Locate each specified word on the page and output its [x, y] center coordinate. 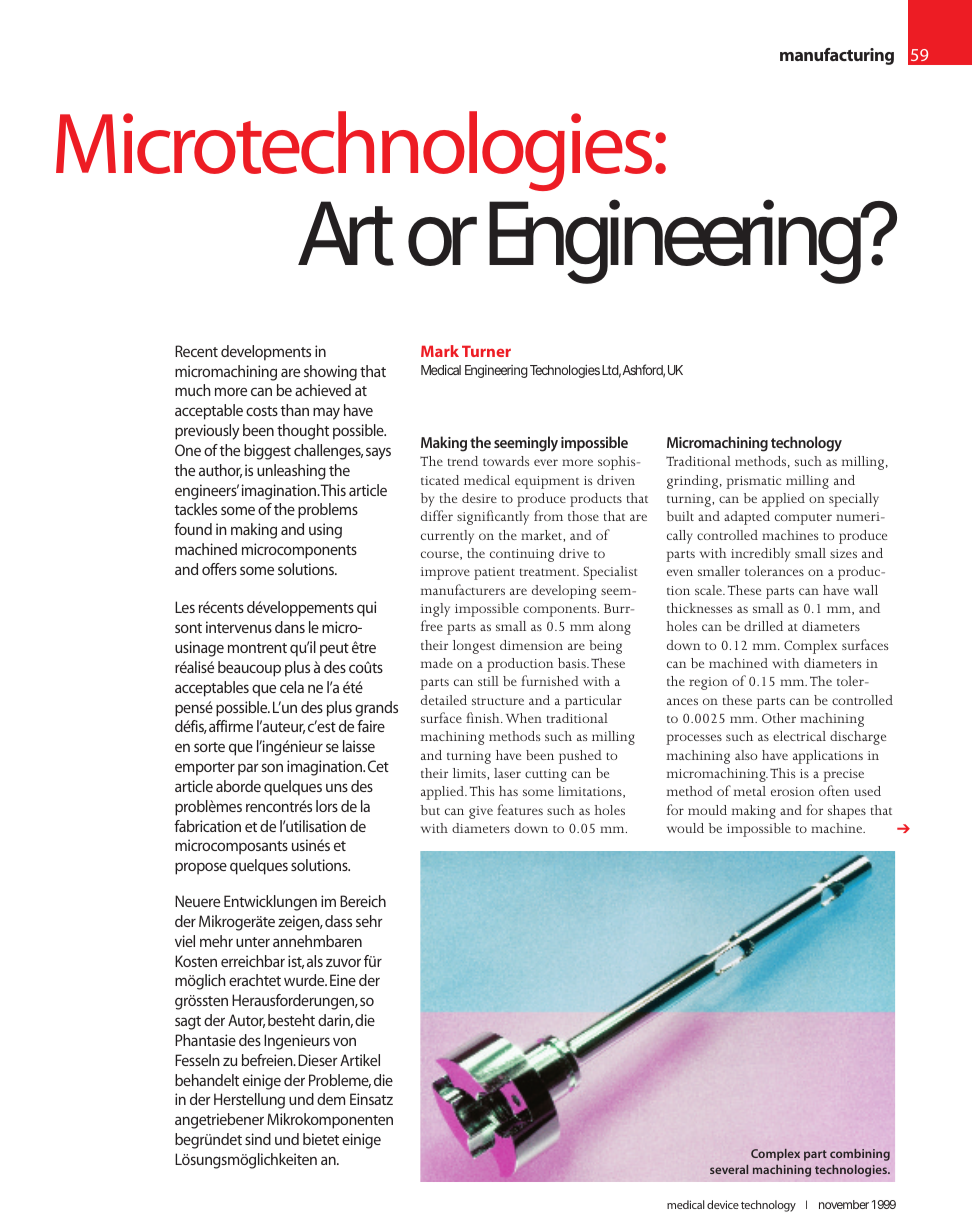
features [520, 809]
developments [266, 353]
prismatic [753, 482]
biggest [267, 452]
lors [327, 806]
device [723, 1204]
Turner [486, 351]
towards [506, 461]
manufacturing [837, 56]
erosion [792, 791]
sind [258, 1139]
